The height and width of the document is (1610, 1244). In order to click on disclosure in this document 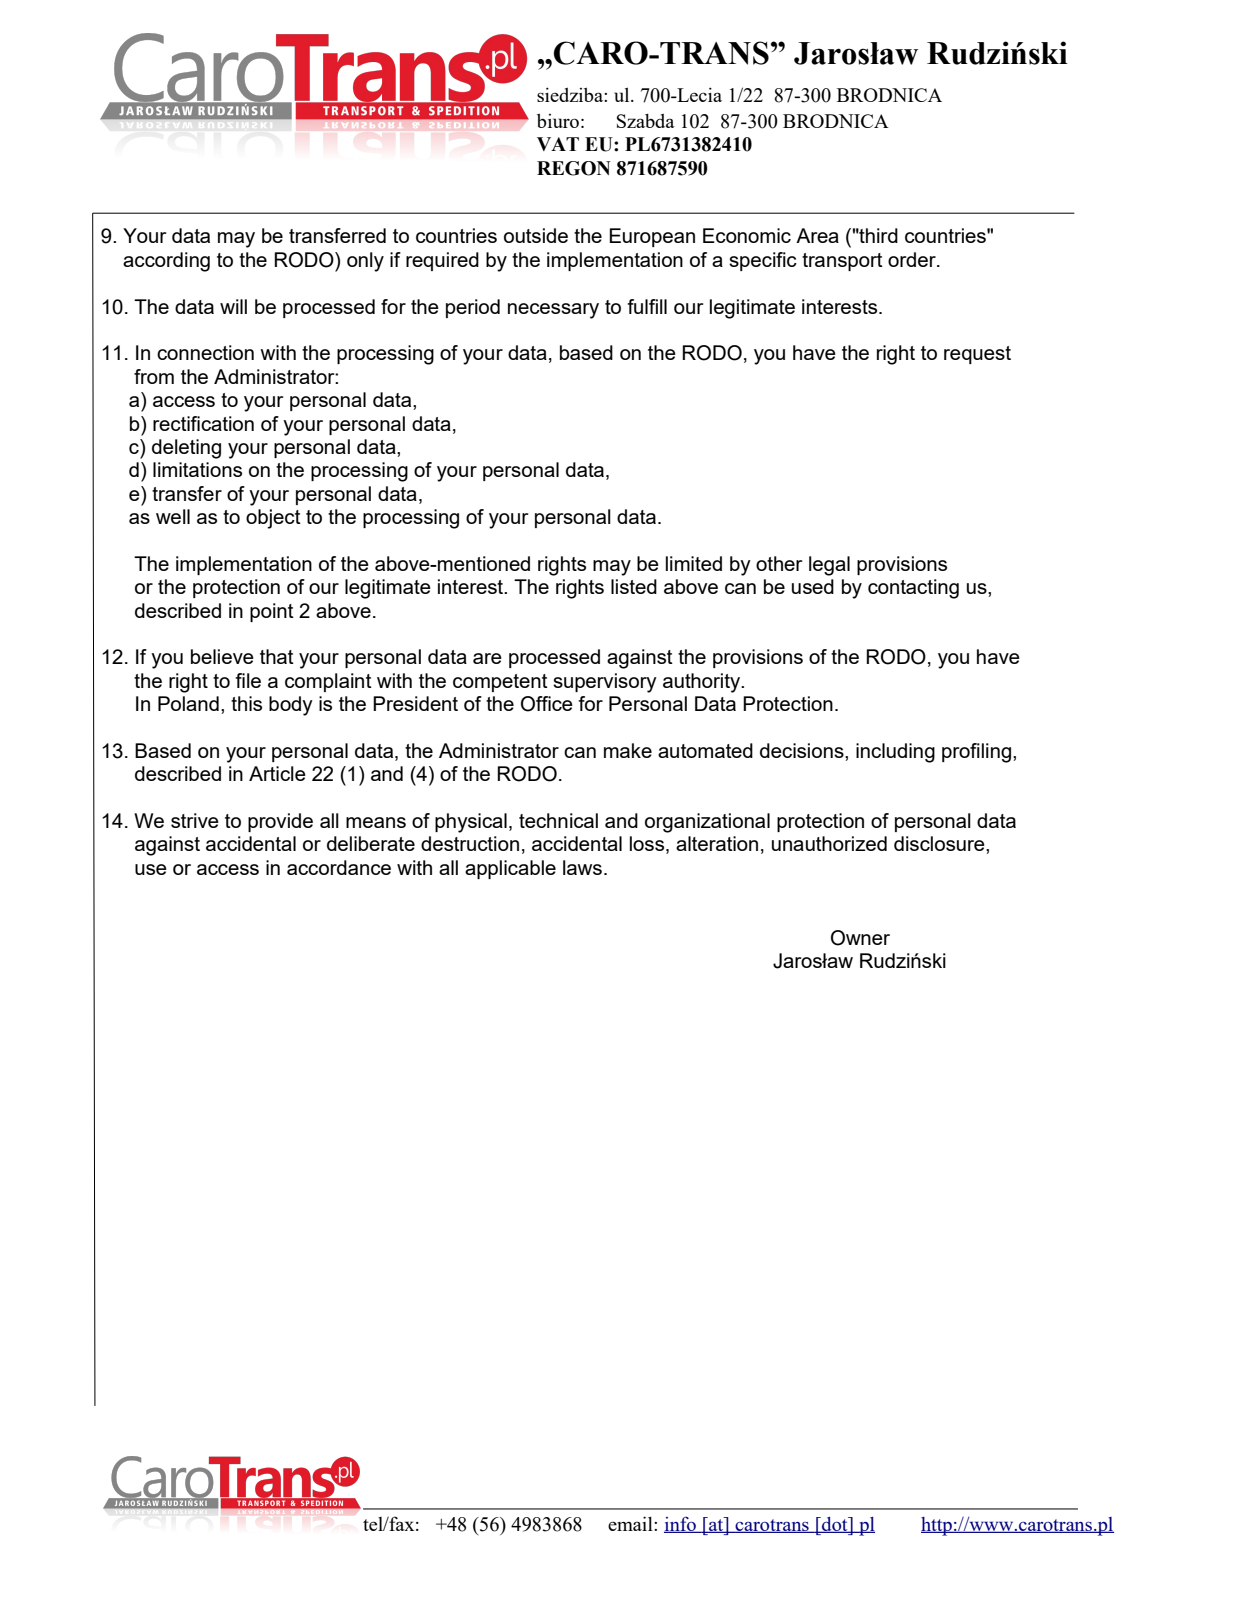, I will do `click(940, 843)`.
